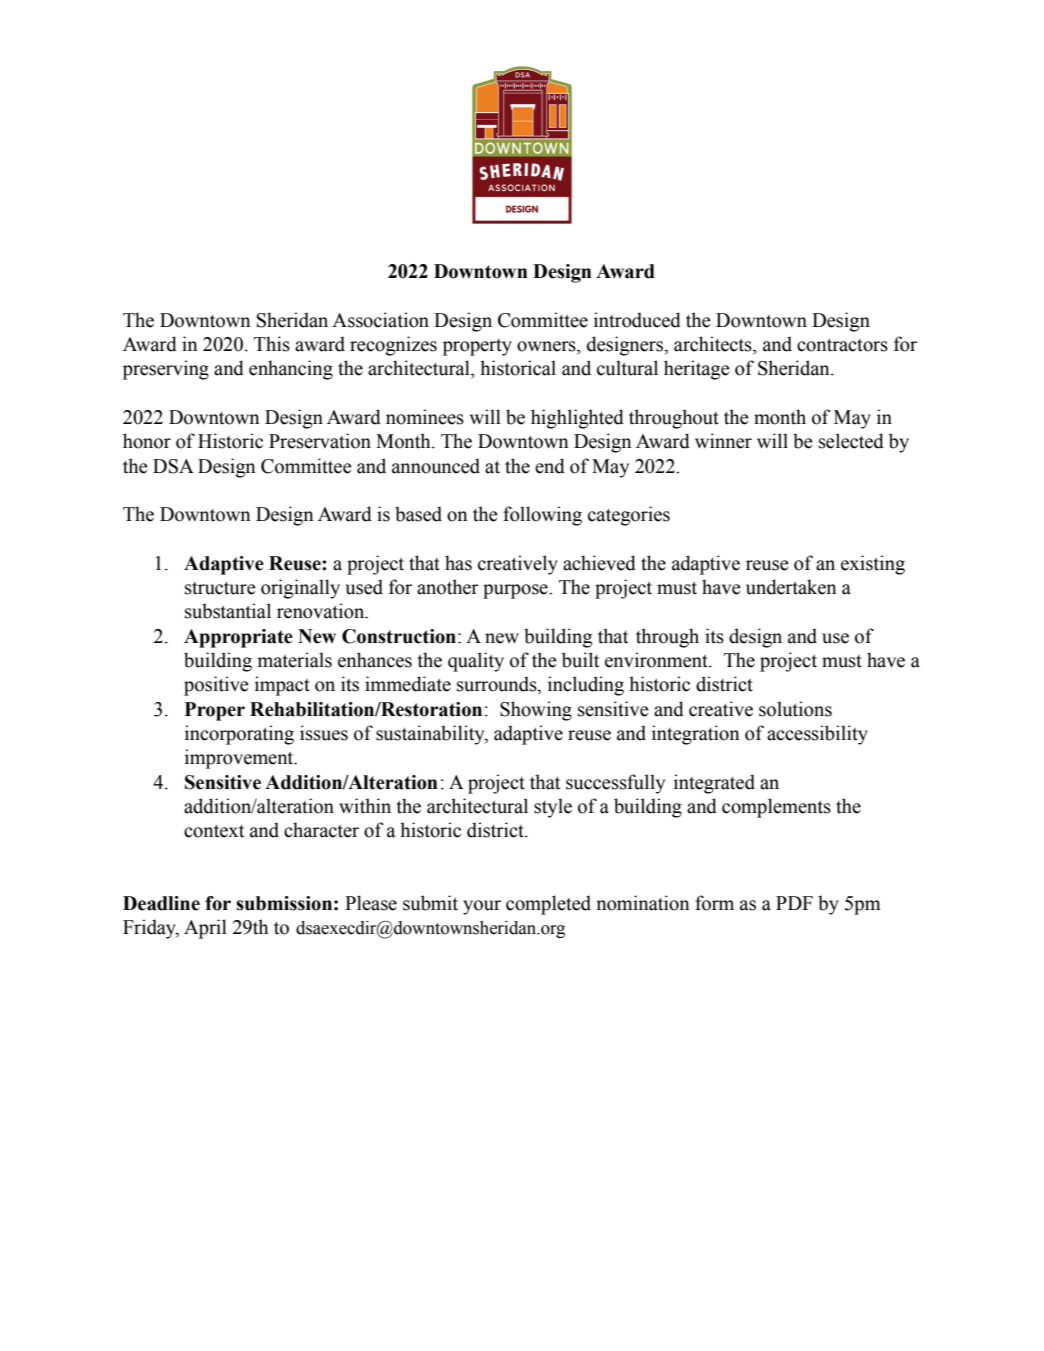 The image size is (1044, 1351). I want to click on structure, so click(220, 588).
